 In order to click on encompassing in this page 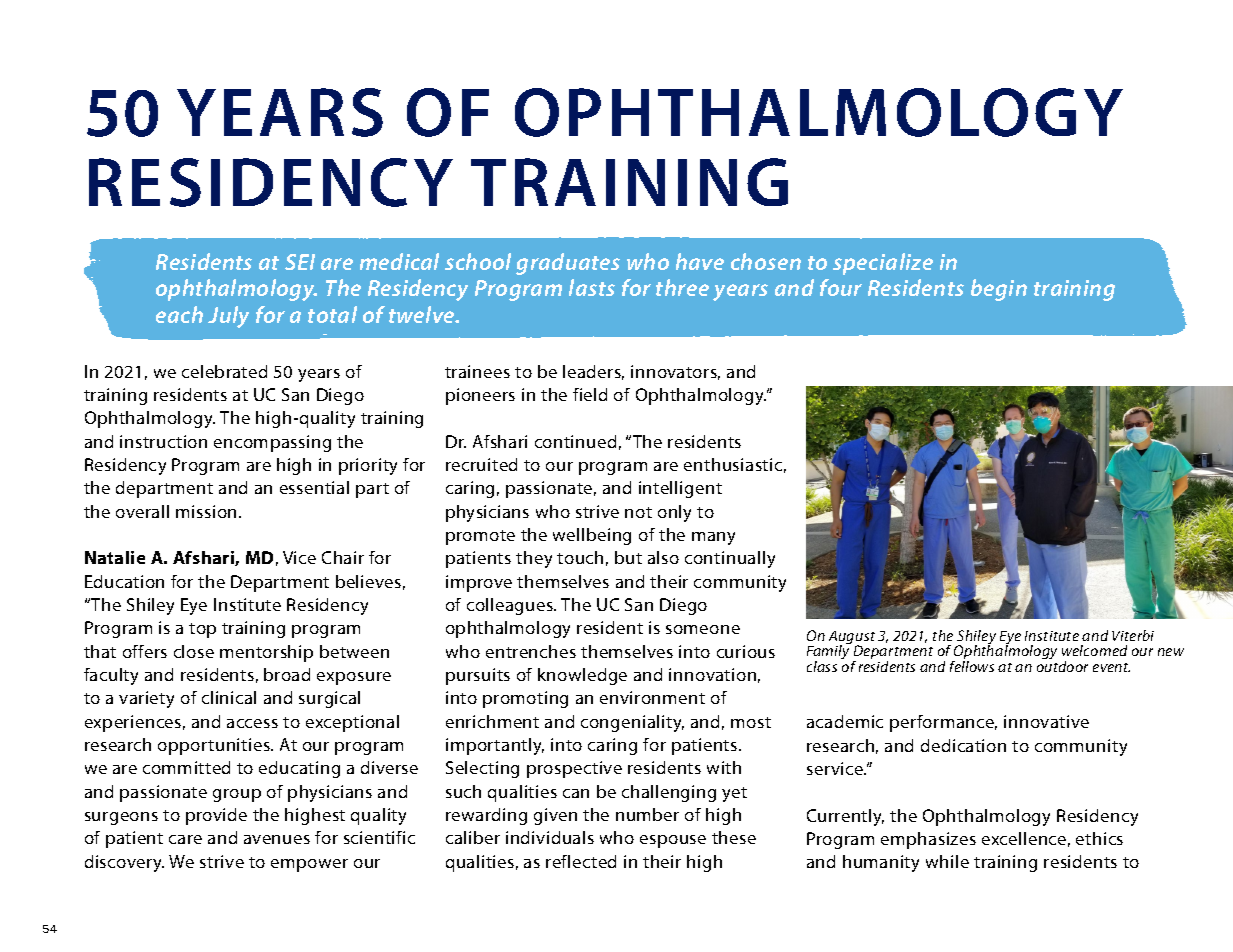, I will do `click(272, 443)`.
